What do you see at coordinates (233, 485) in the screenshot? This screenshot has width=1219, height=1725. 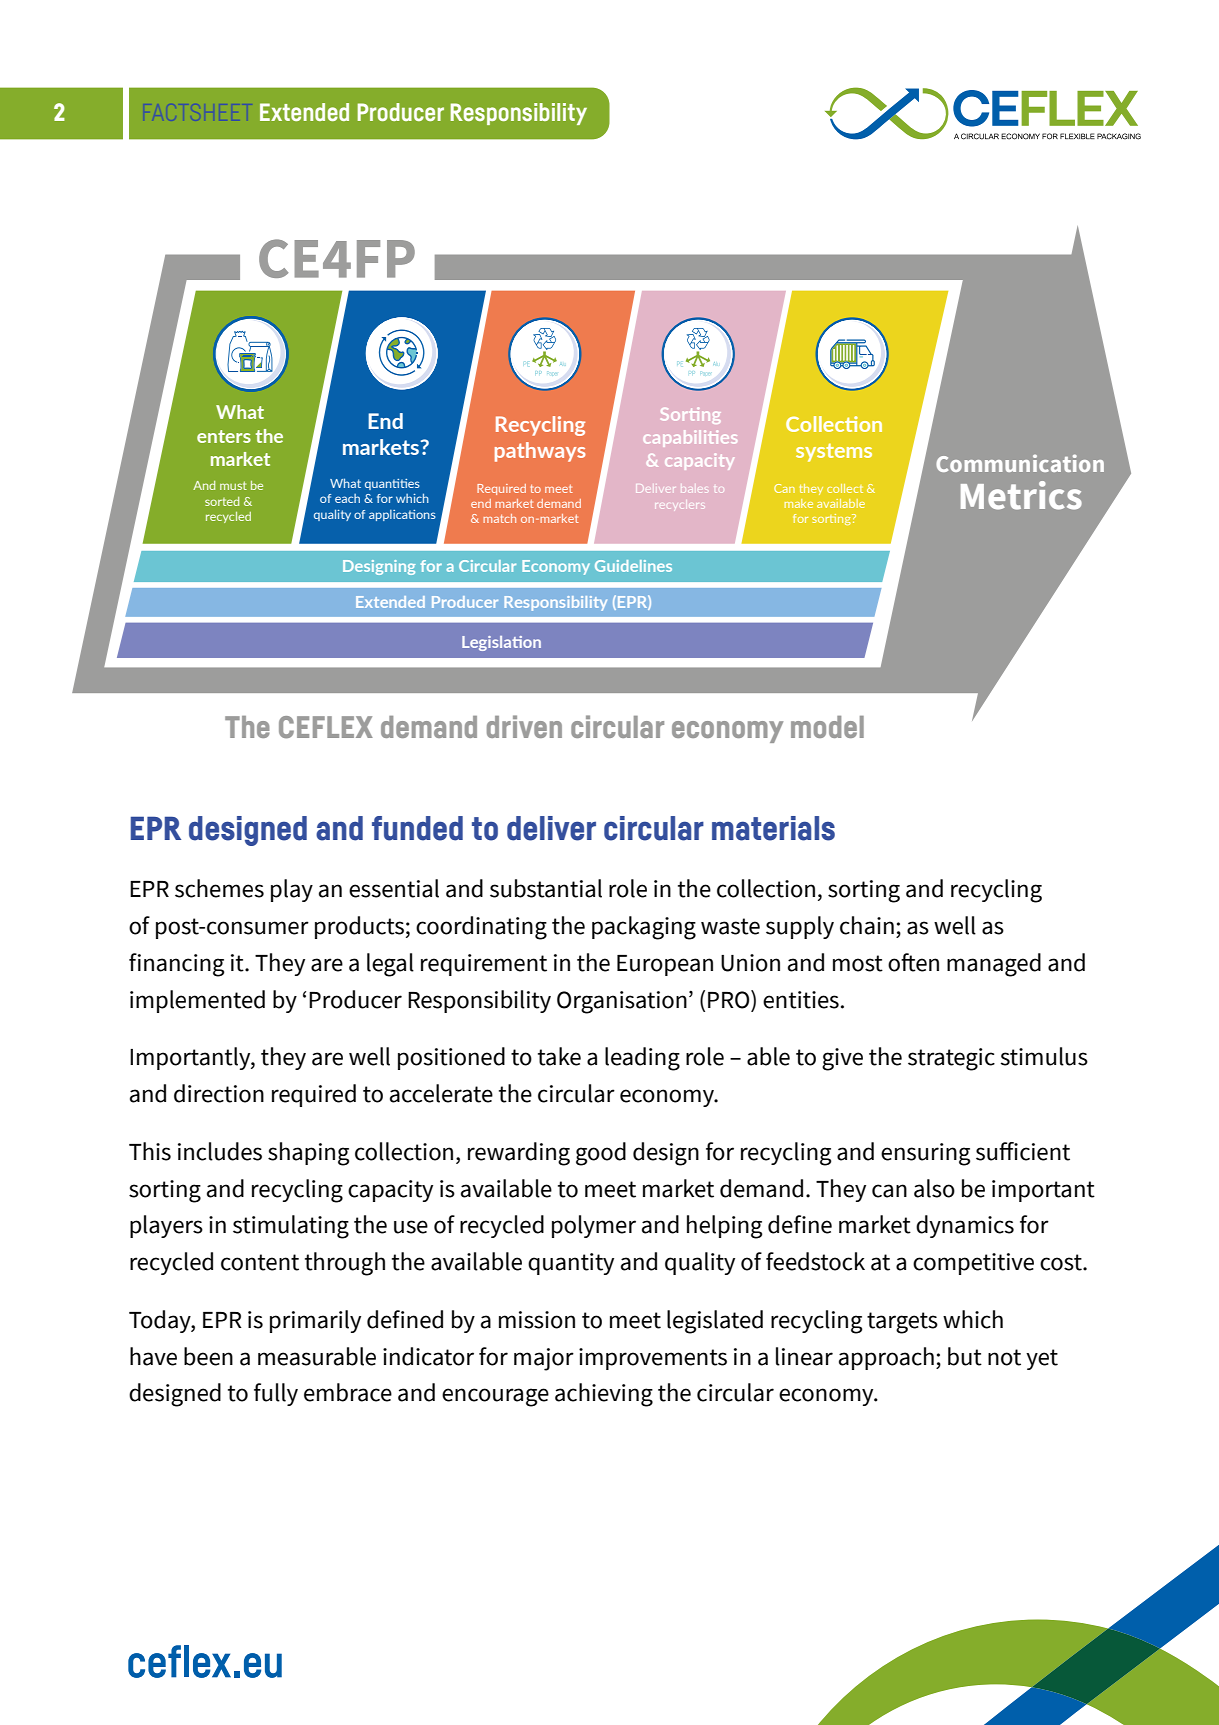 I see `must` at bounding box center [233, 485].
